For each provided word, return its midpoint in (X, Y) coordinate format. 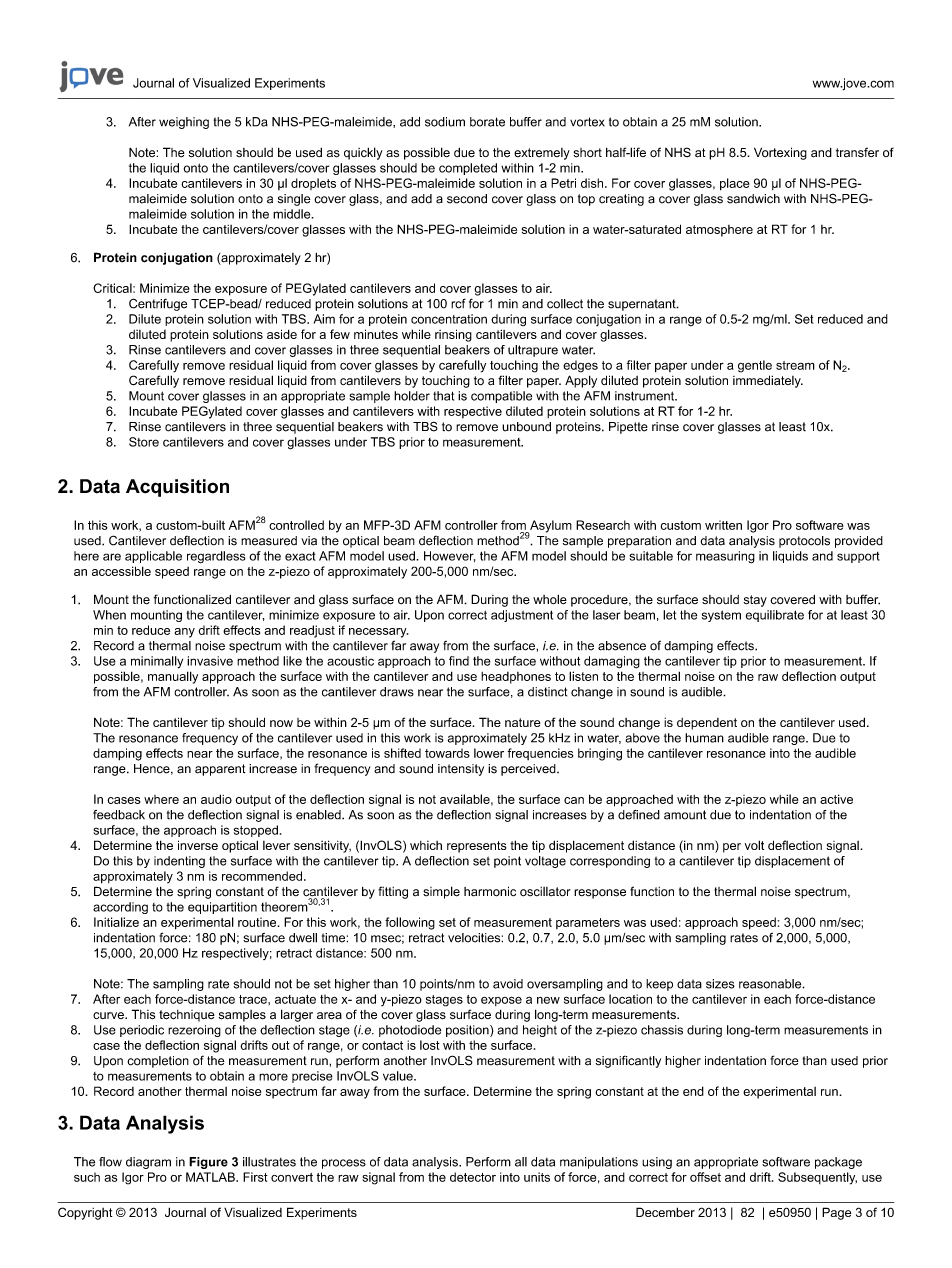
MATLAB (211, 1177)
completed (468, 169)
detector (473, 1177)
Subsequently (817, 1178)
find (459, 661)
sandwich (753, 199)
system (721, 616)
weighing (184, 123)
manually (173, 677)
